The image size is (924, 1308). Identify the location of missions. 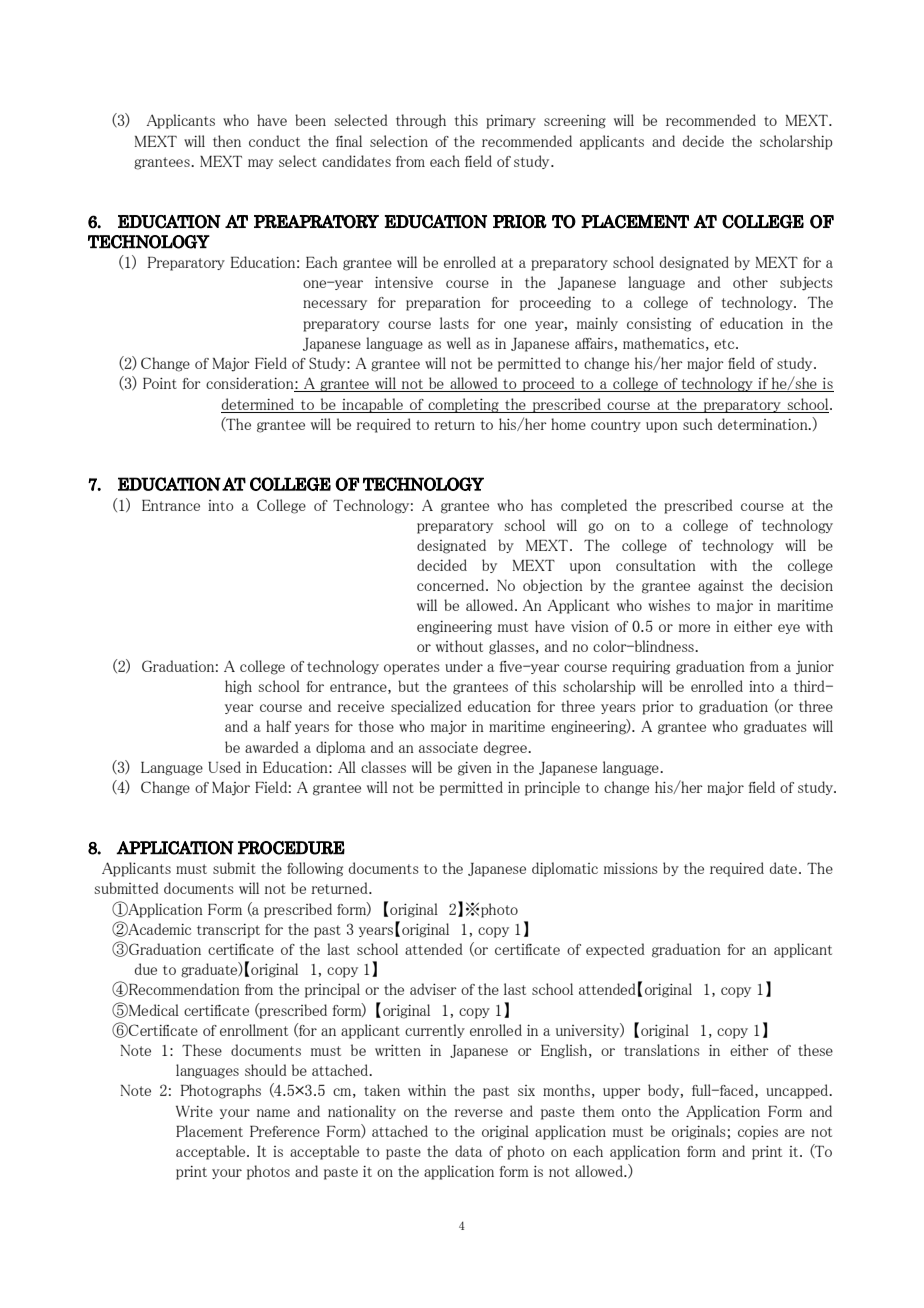
(631, 868).
